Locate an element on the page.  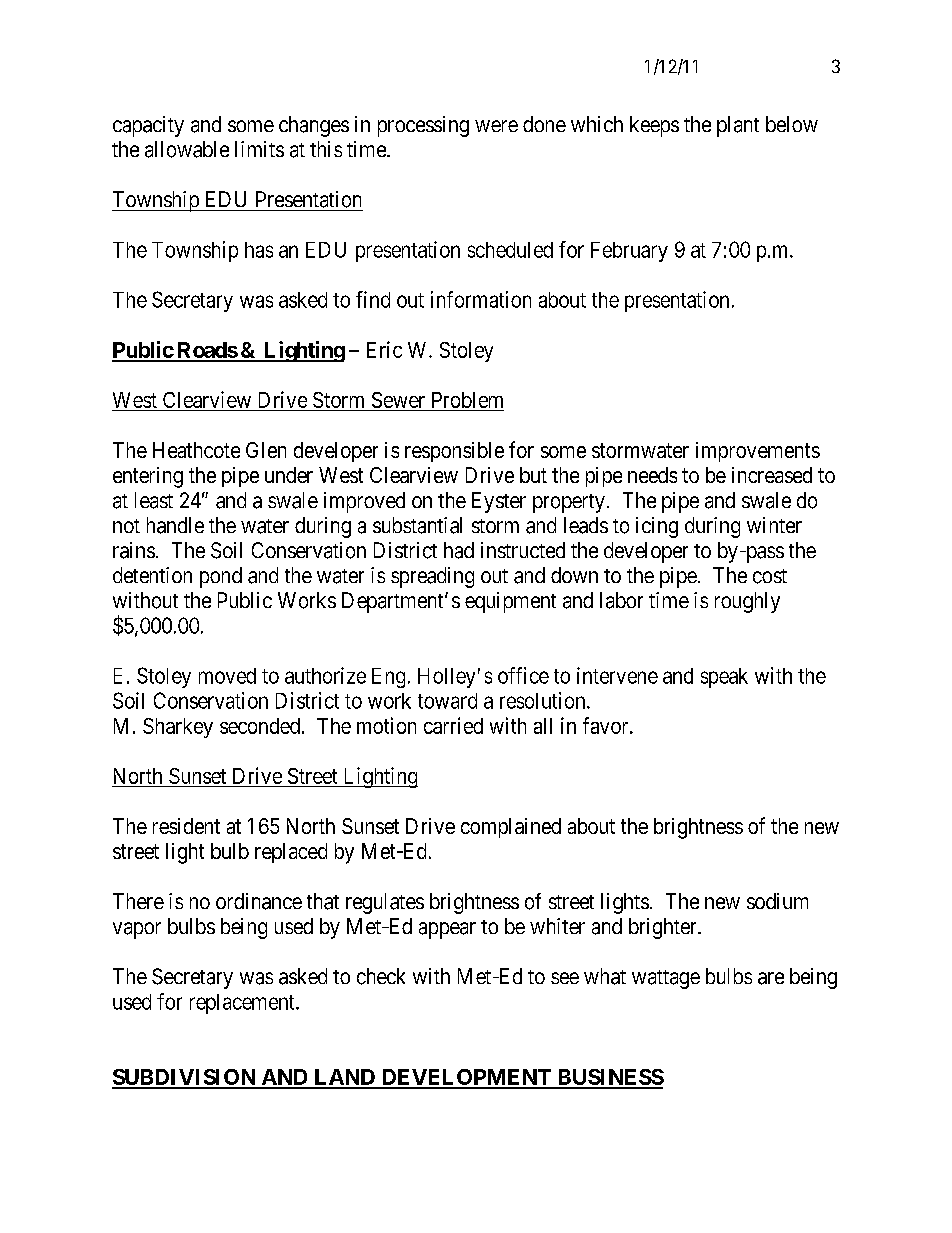
responsible is located at coordinates (454, 452).
